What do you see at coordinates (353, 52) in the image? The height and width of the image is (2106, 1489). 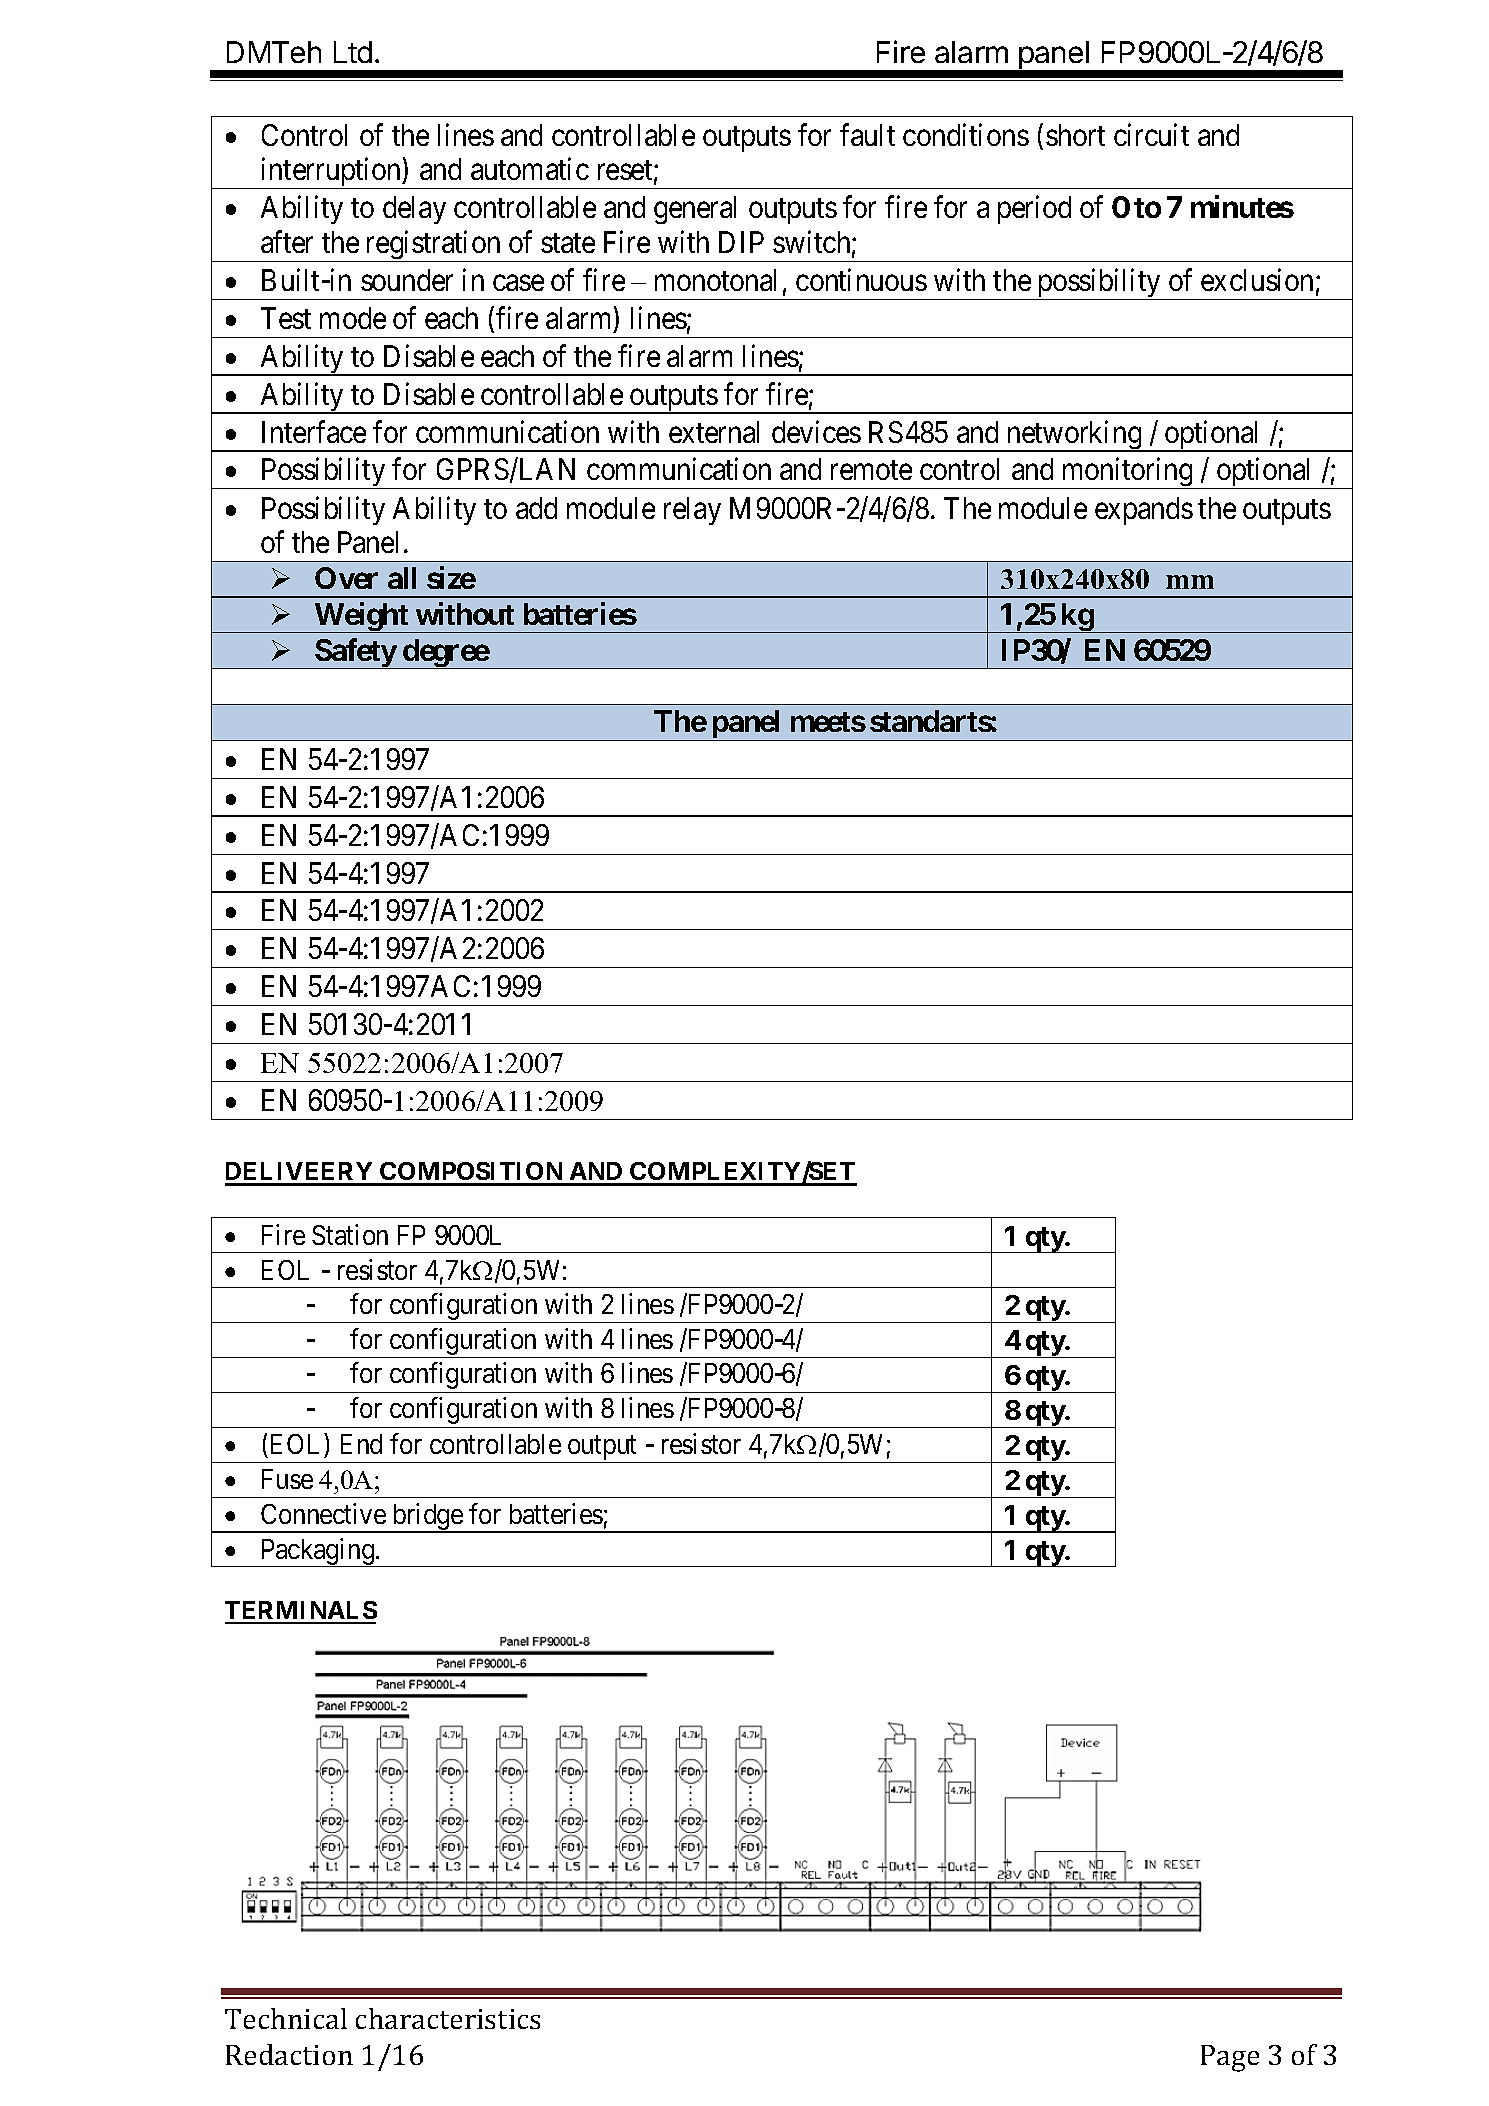 I see `Ltd` at bounding box center [353, 52].
